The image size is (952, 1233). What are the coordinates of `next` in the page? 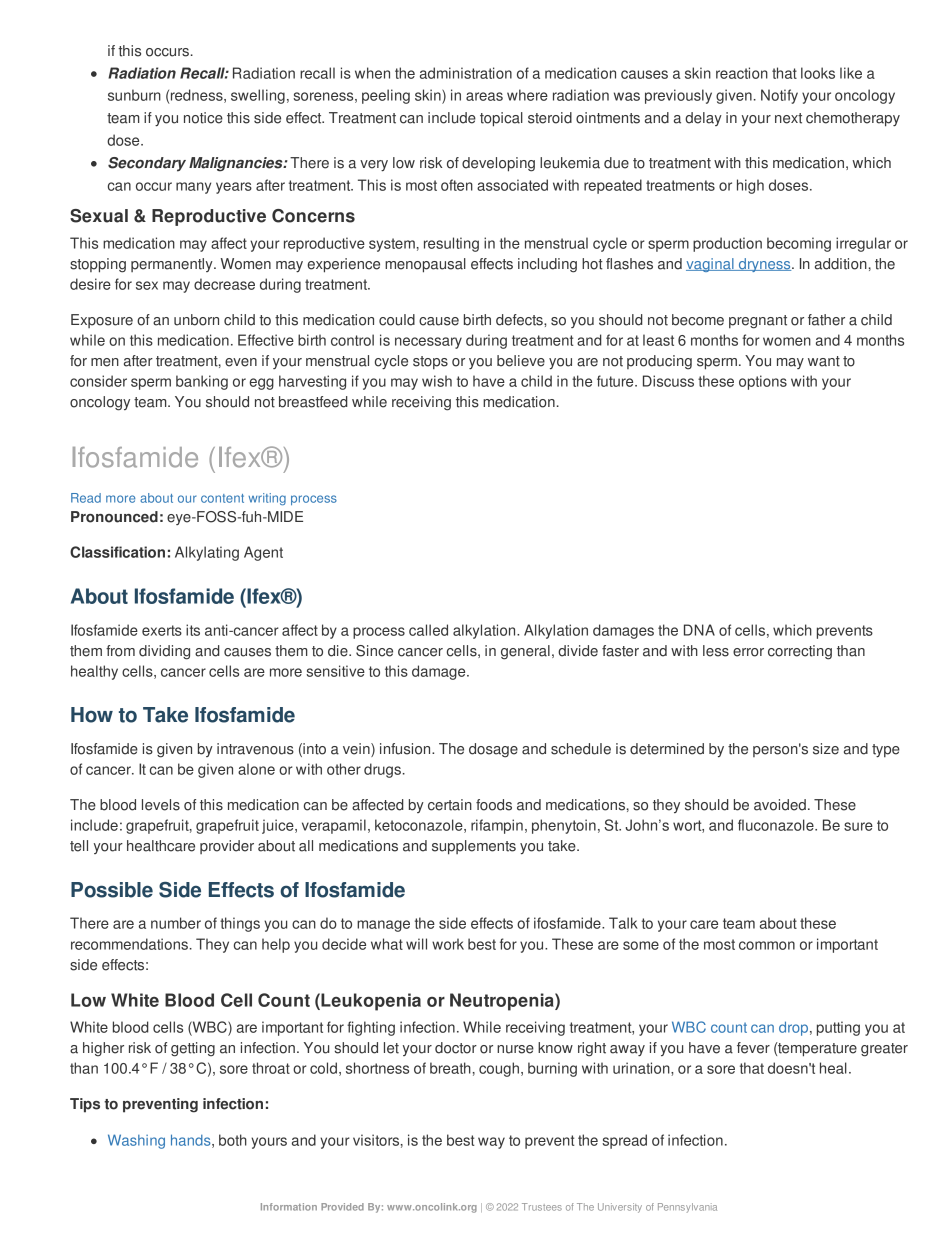 It's located at (788, 118).
